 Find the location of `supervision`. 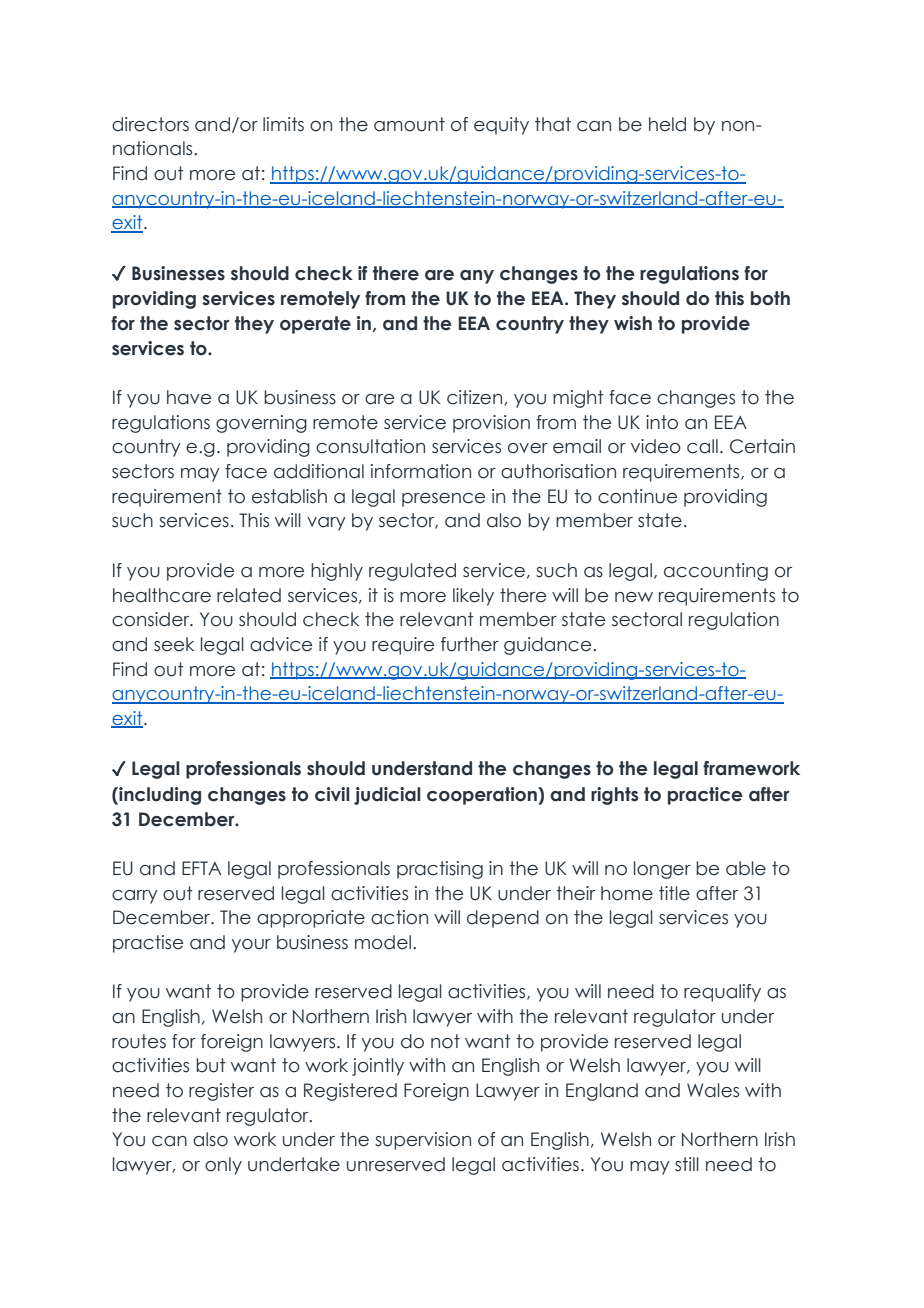

supervision is located at coordinates (423, 1141).
